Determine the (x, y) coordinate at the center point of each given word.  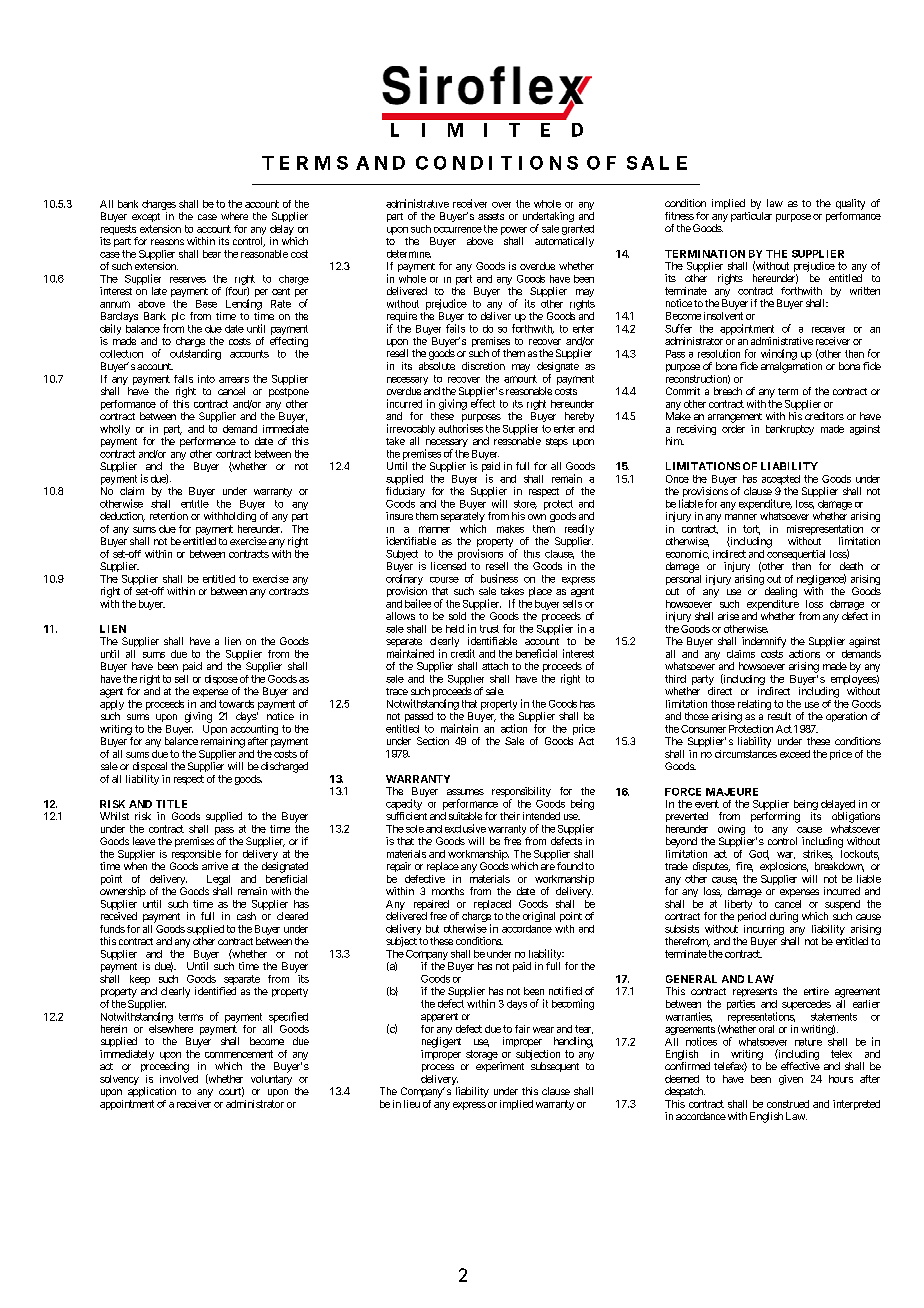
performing (775, 817)
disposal (150, 767)
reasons (167, 242)
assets (491, 216)
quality (850, 204)
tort (751, 530)
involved (179, 1079)
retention (169, 516)
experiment (500, 1067)
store (525, 504)
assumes (465, 792)
